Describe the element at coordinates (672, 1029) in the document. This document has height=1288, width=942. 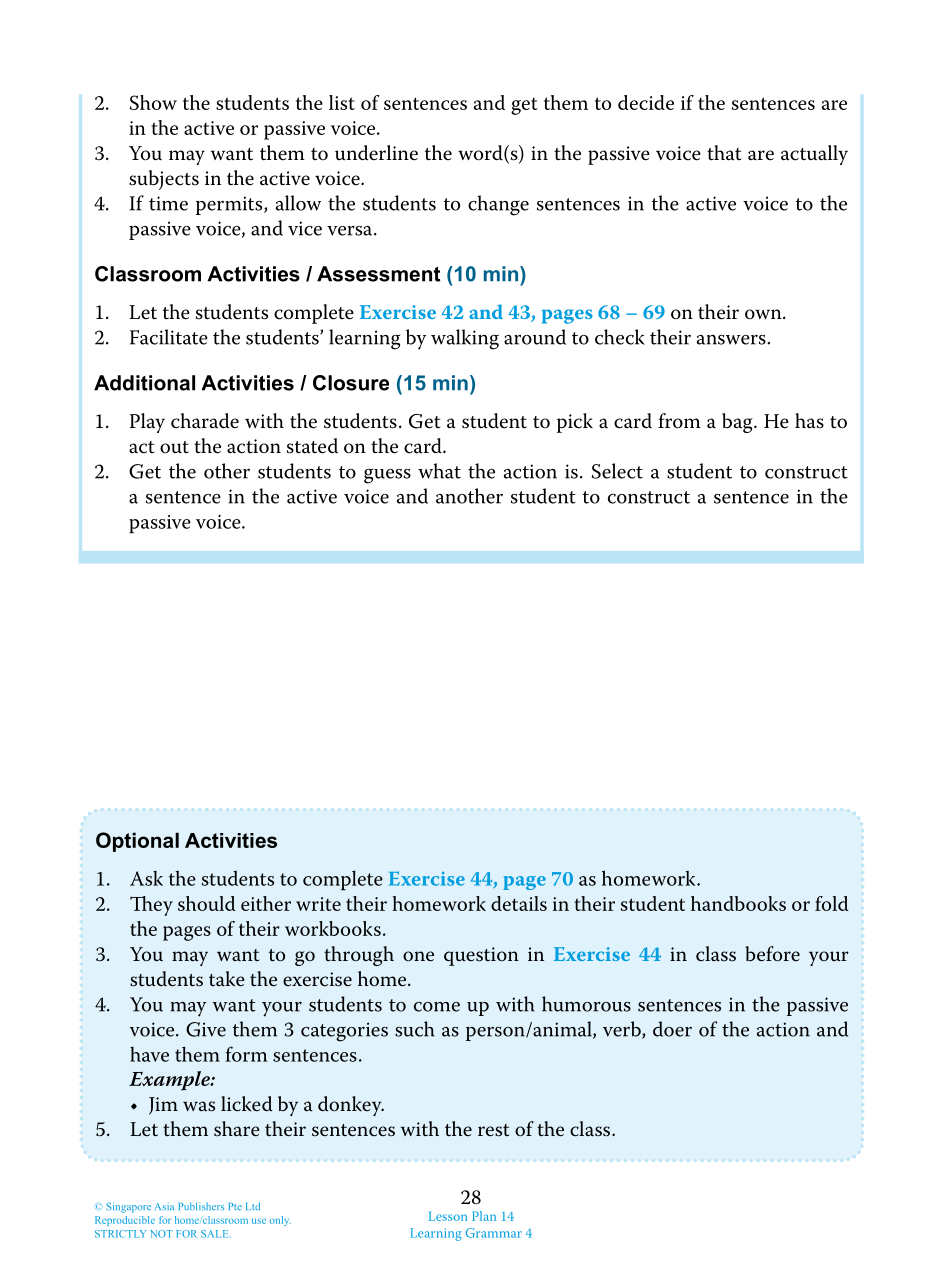
I see `doer` at that location.
